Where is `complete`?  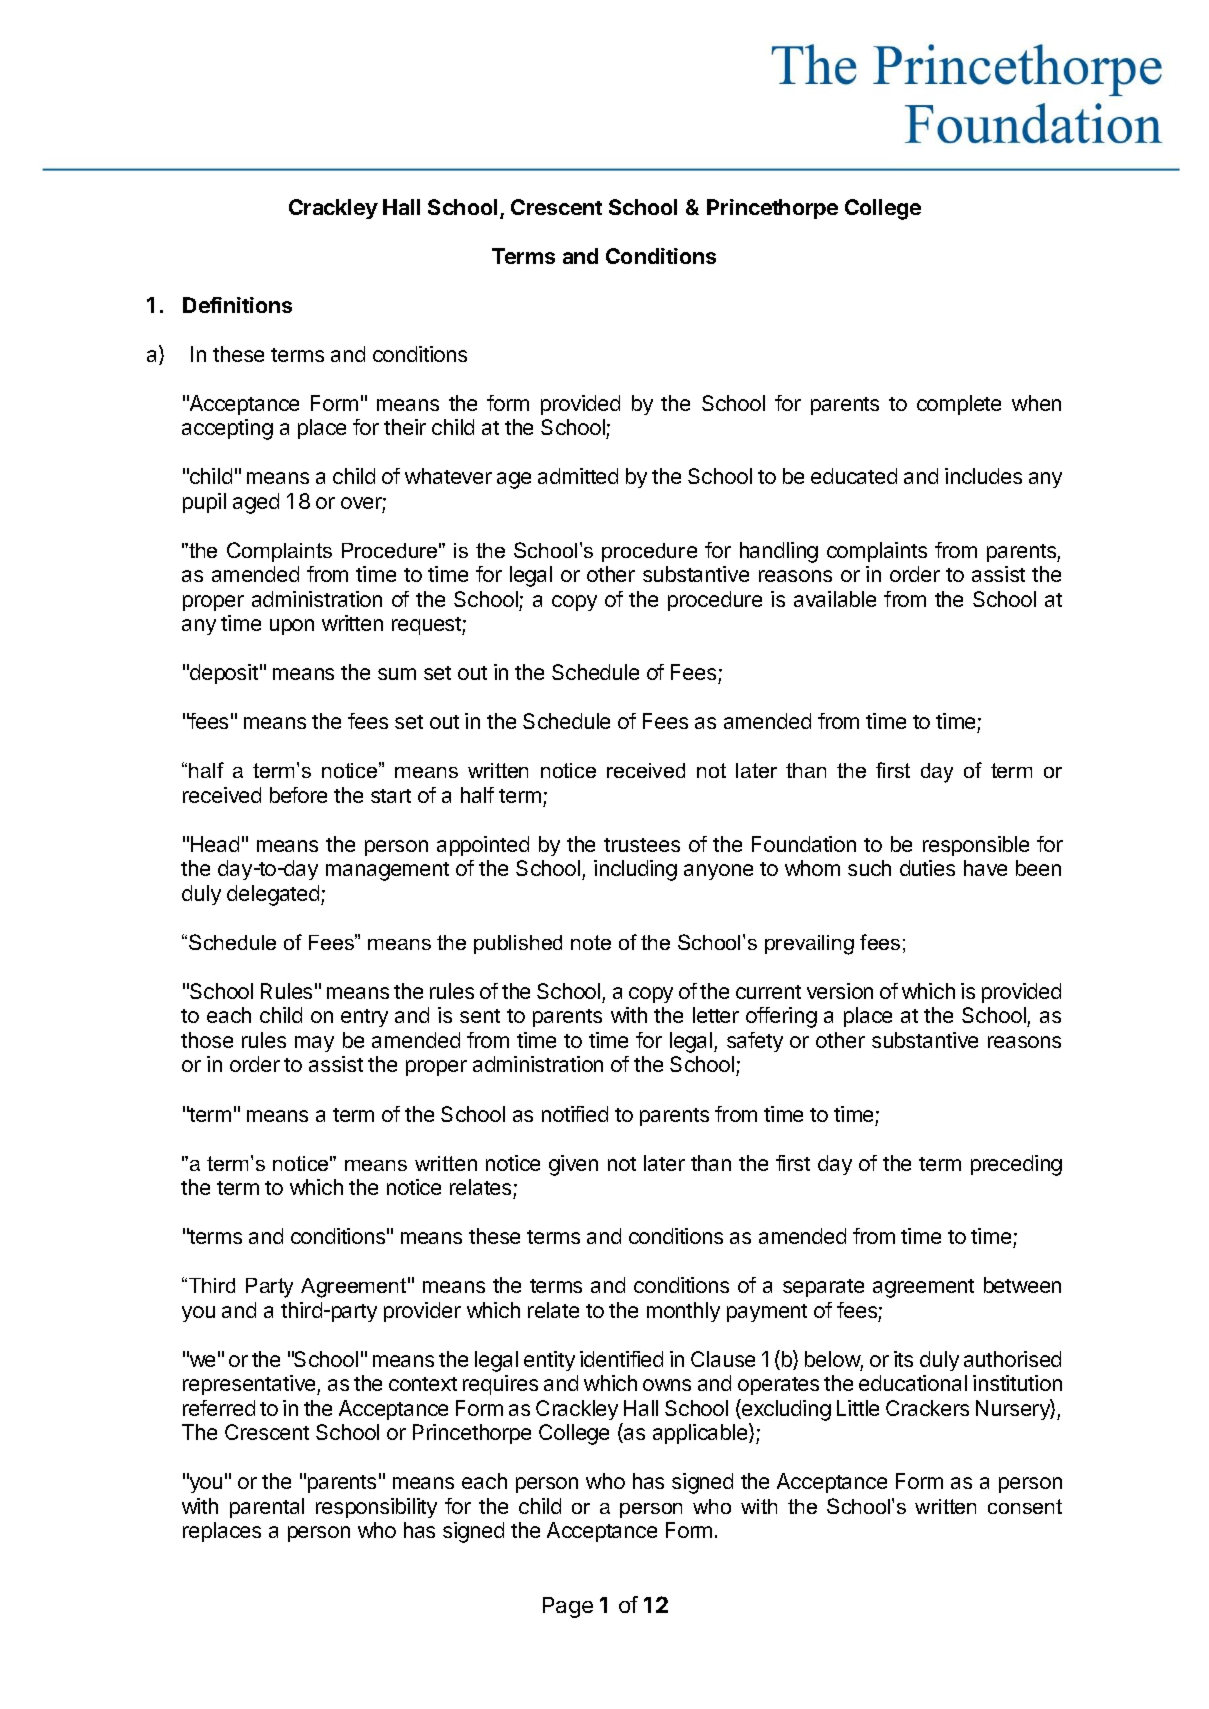
complete is located at coordinates (959, 405).
